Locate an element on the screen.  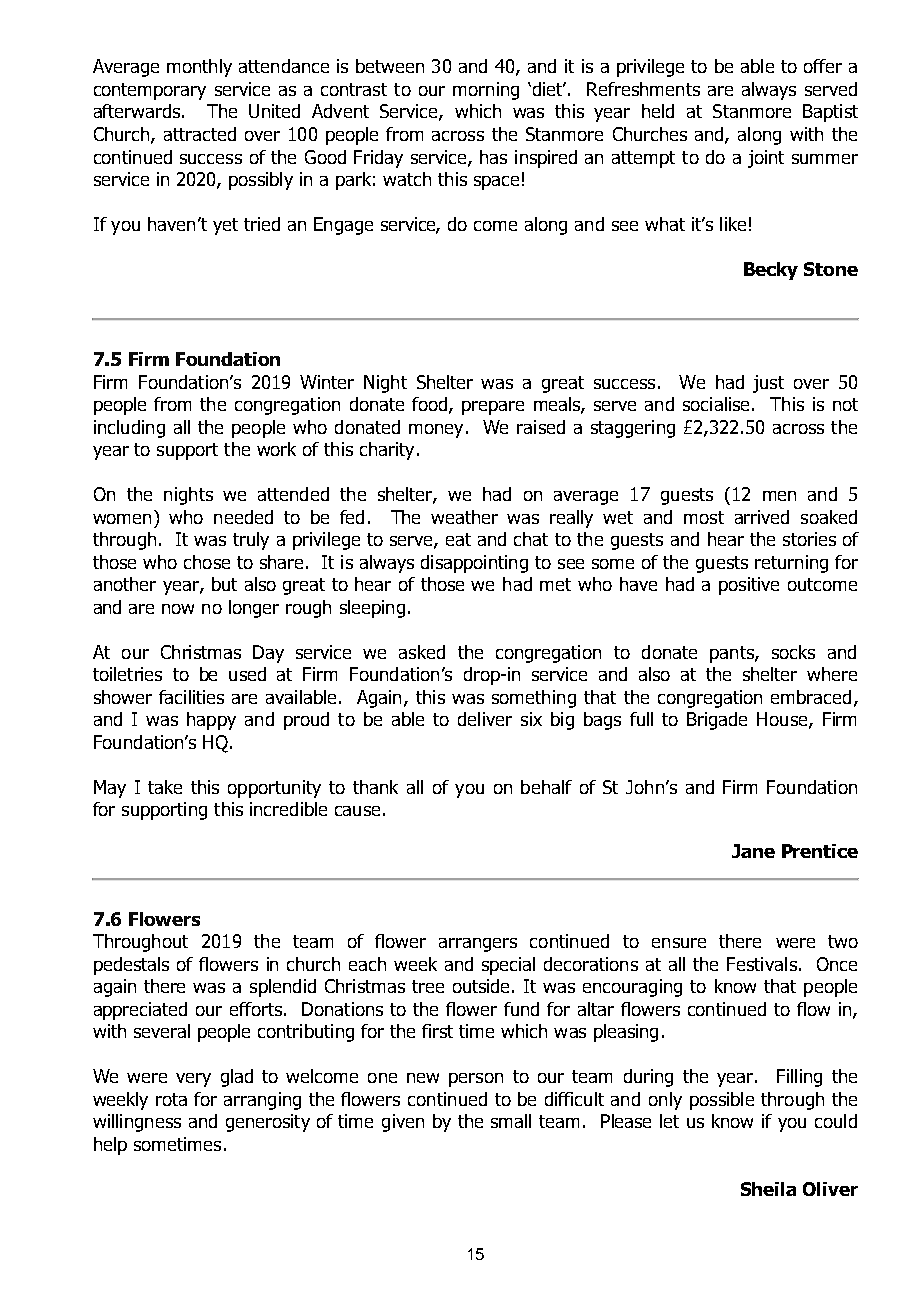
yet is located at coordinates (225, 226).
